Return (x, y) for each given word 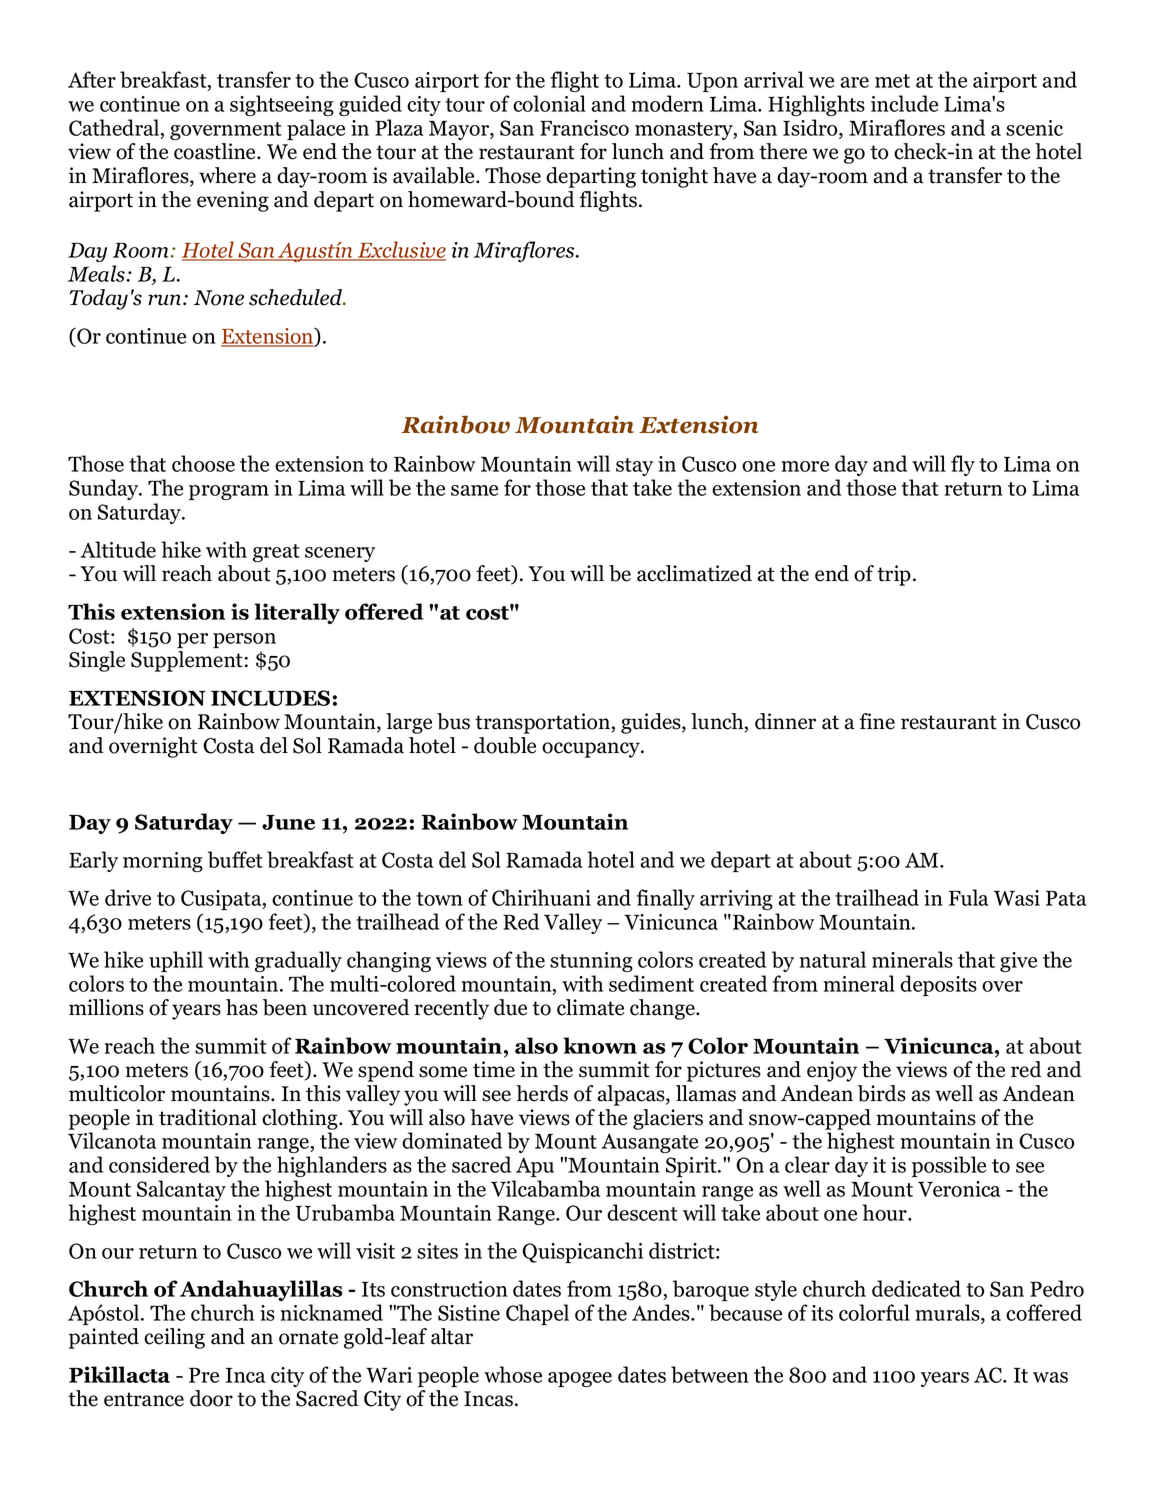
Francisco (584, 128)
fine (877, 721)
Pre (204, 1375)
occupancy (592, 750)
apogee (580, 1379)
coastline (216, 151)
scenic (1034, 128)
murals (948, 1312)
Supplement (187, 661)
